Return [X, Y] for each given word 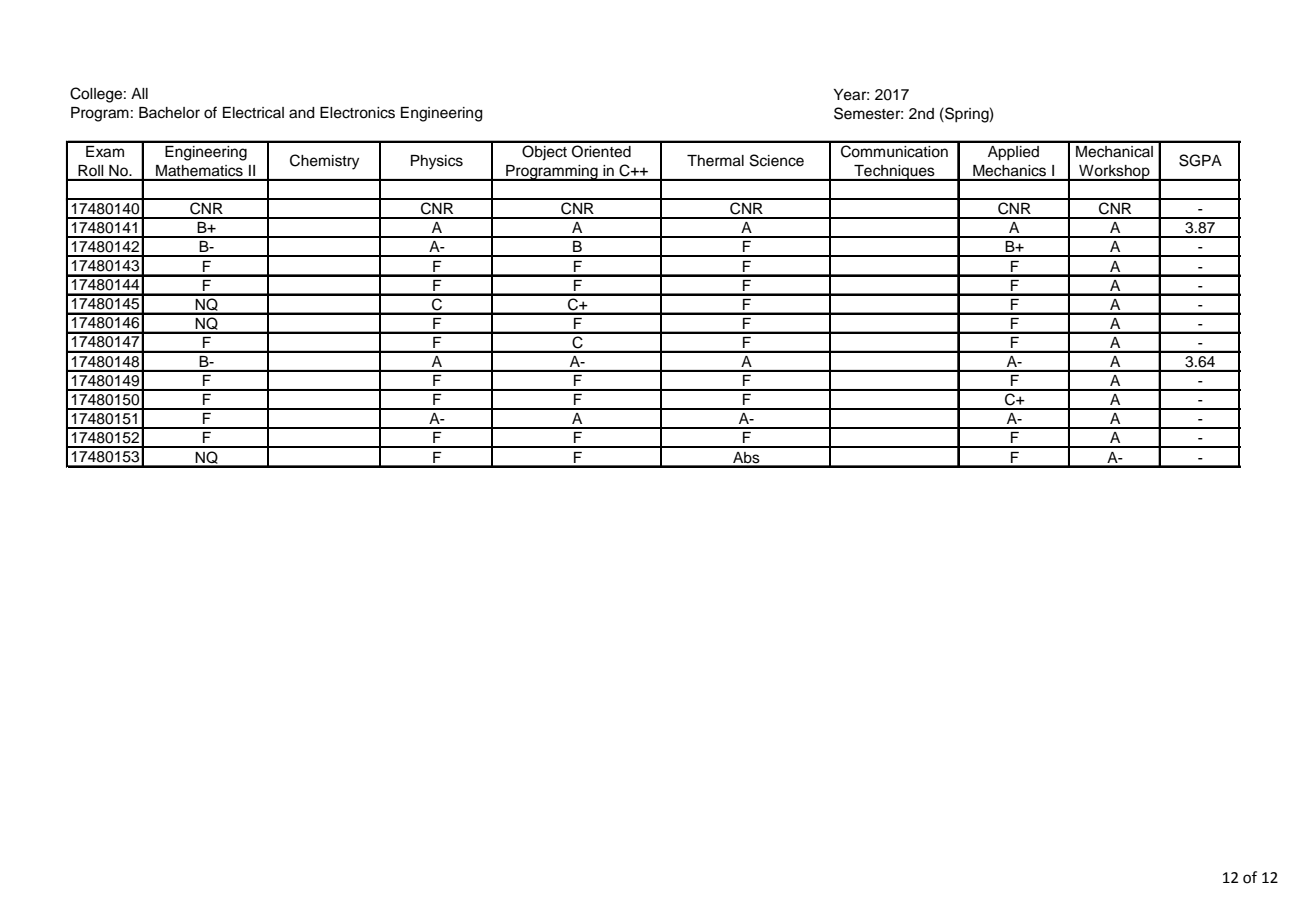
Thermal [715, 161]
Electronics [357, 113]
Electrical [253, 113]
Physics [437, 162]
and [302, 113]
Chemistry [324, 162]
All [139, 93]
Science [777, 160]
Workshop [1114, 173]
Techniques [894, 173]
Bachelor [169, 113]
